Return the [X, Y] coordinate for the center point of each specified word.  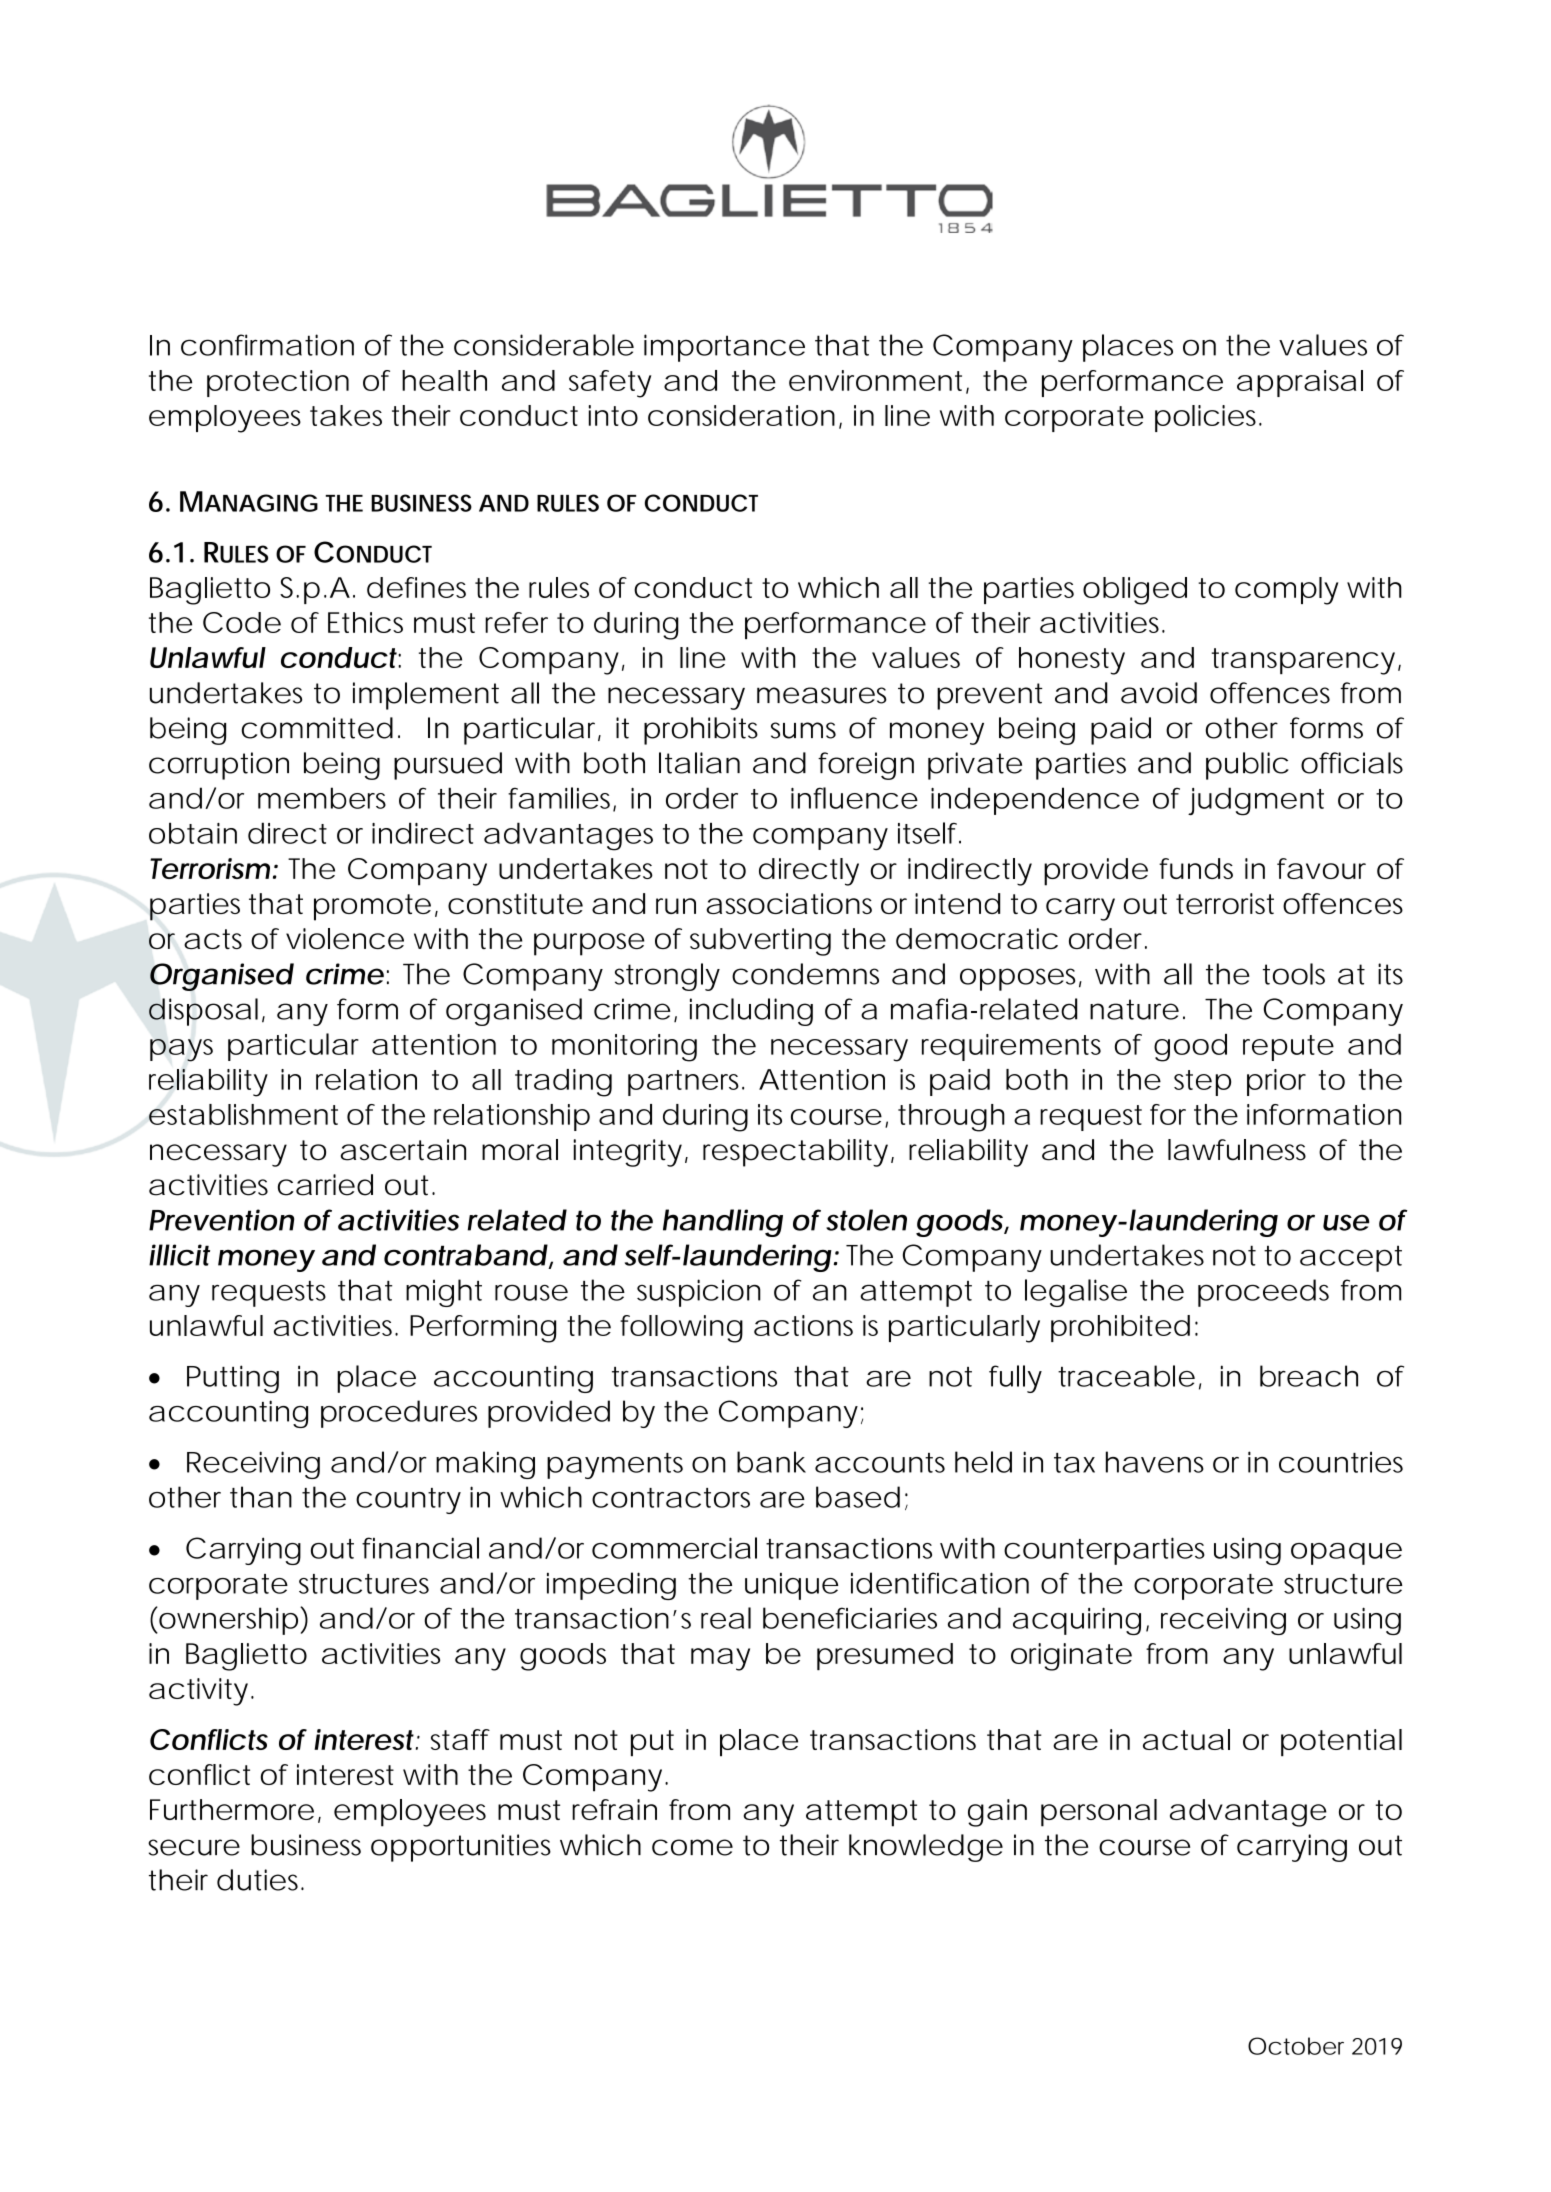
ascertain [403, 1150]
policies [1208, 418]
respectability [795, 1153]
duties [260, 1880]
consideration [741, 415]
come [692, 1847]
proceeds [1263, 1293]
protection [278, 383]
